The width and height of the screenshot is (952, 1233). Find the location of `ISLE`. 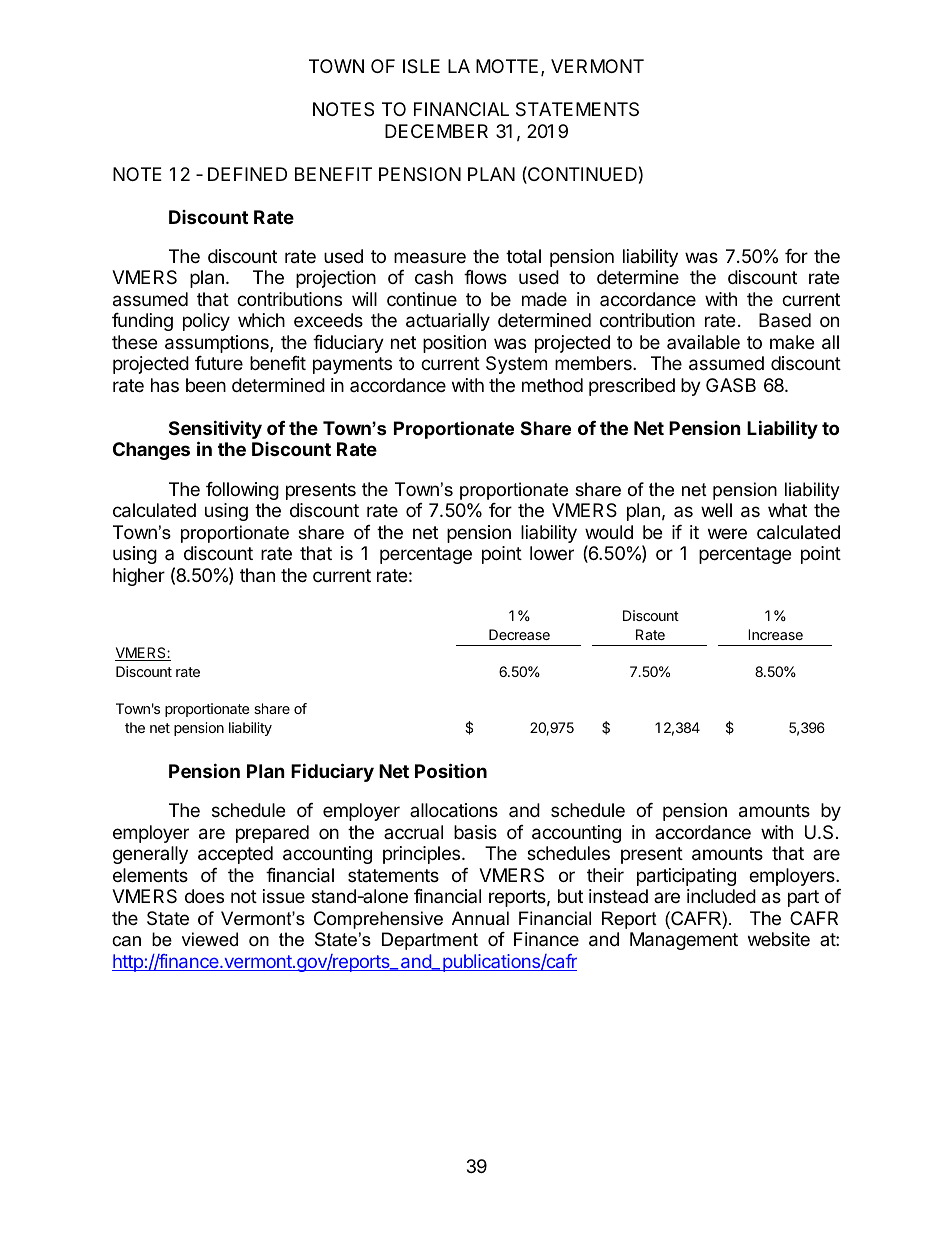

ISLE is located at coordinates (421, 66).
